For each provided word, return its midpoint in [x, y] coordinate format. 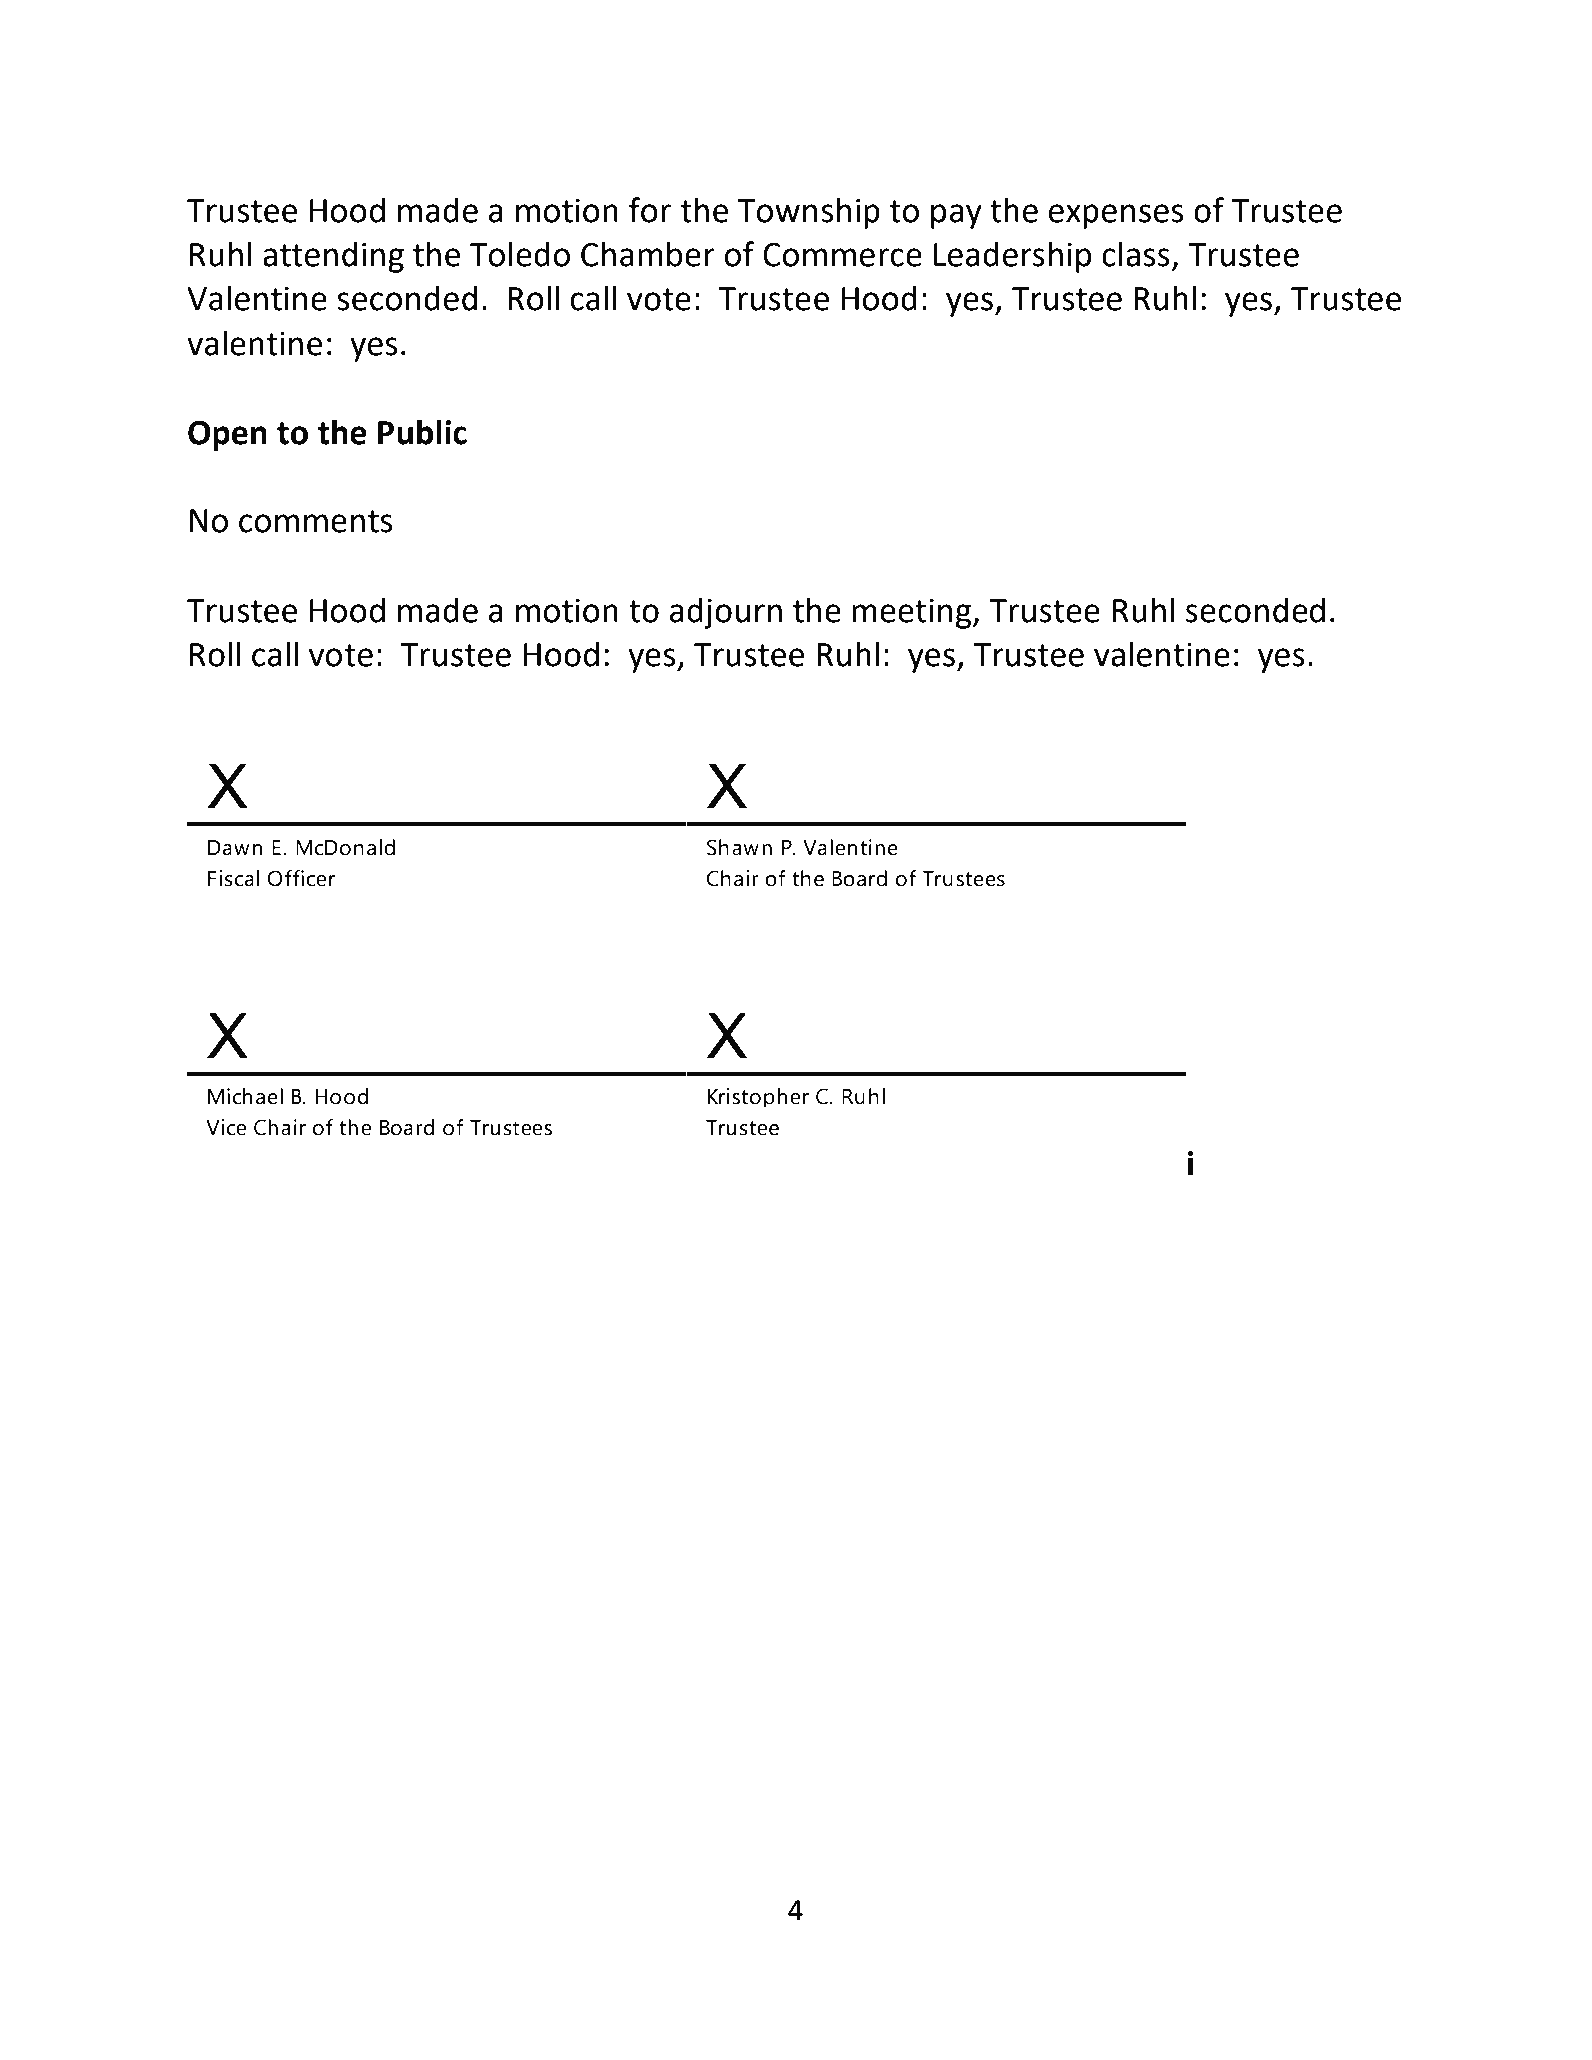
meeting [913, 614]
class [1136, 254]
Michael [245, 1096]
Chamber [648, 254]
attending [333, 257]
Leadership [1012, 257]
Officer [301, 878]
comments [315, 521]
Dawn [235, 848]
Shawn [739, 847]
